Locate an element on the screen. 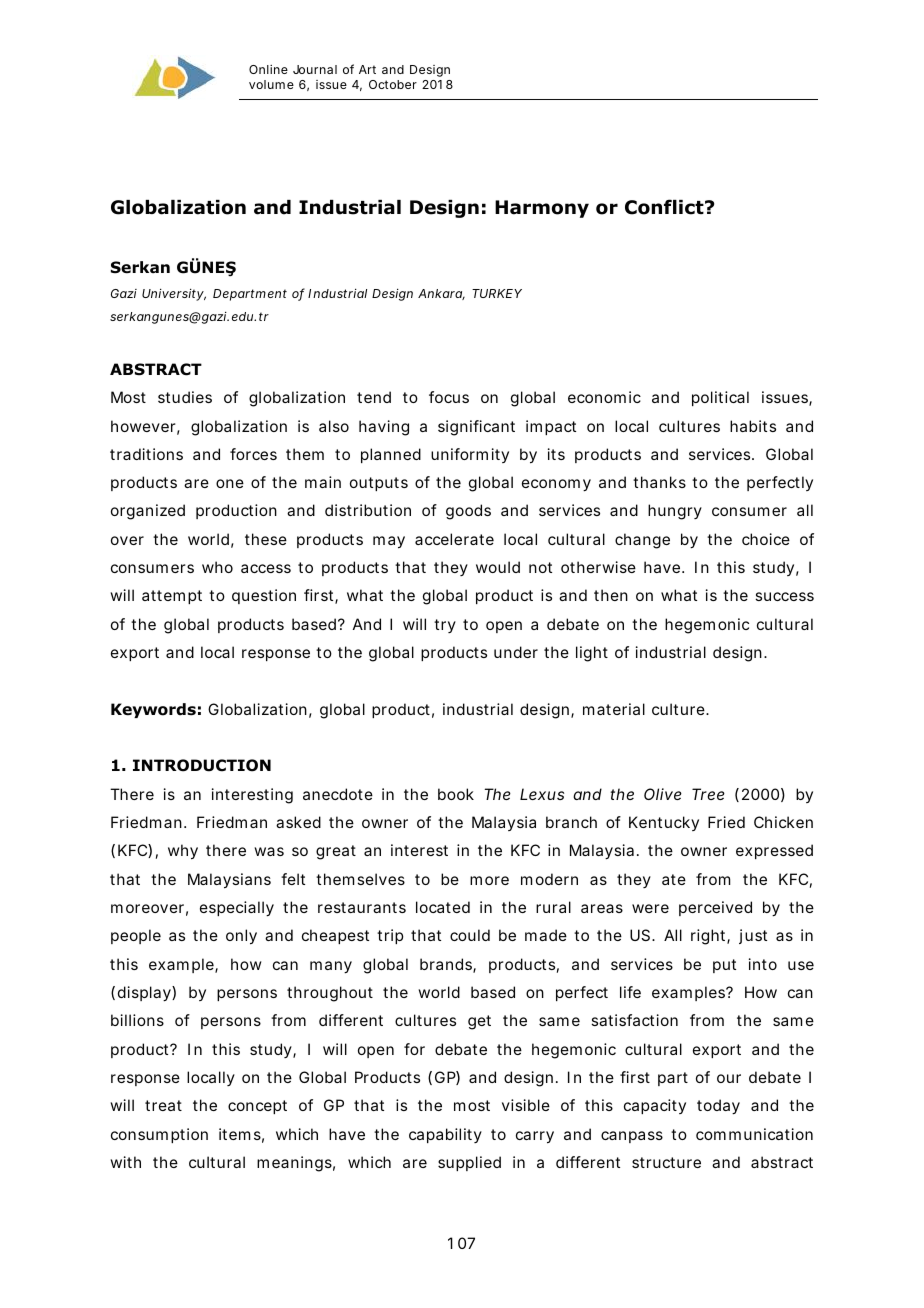 Image resolution: width=924 pixels, height=1308 pixels. consumption is located at coordinates (159, 1135).
